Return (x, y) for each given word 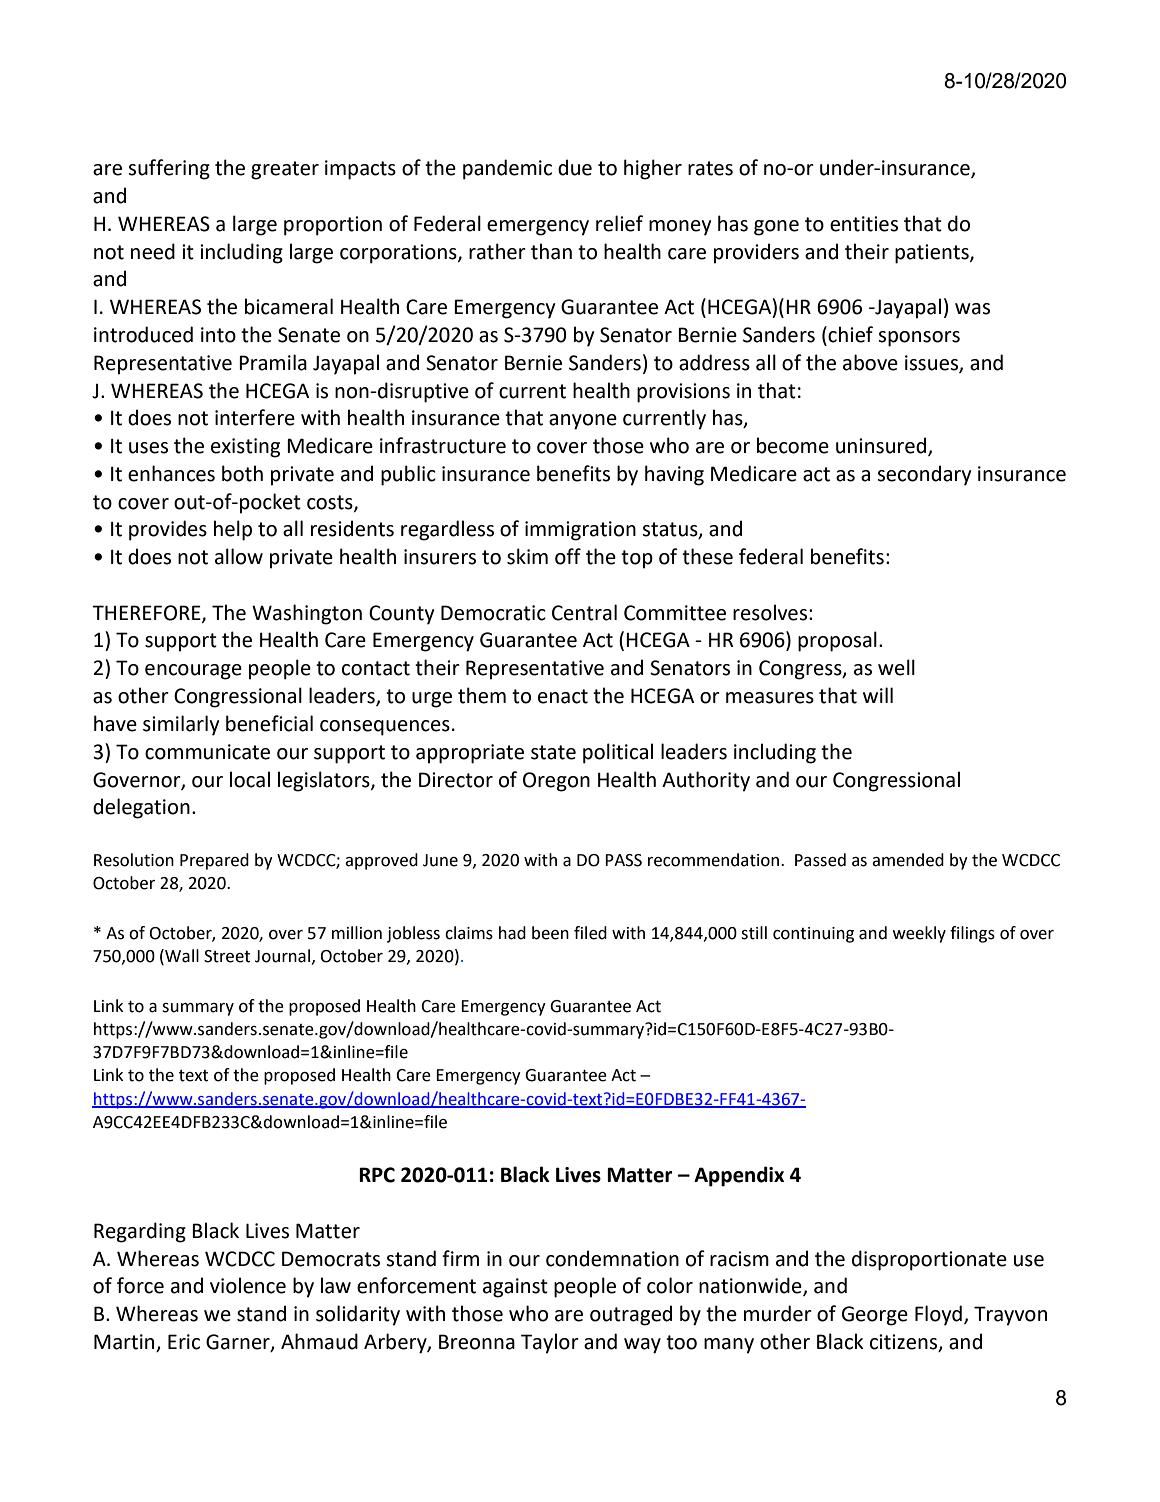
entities (864, 224)
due (575, 167)
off (568, 556)
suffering (169, 169)
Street (227, 956)
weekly (919, 934)
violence (248, 1285)
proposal (837, 641)
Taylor (550, 1343)
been (550, 933)
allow (239, 556)
